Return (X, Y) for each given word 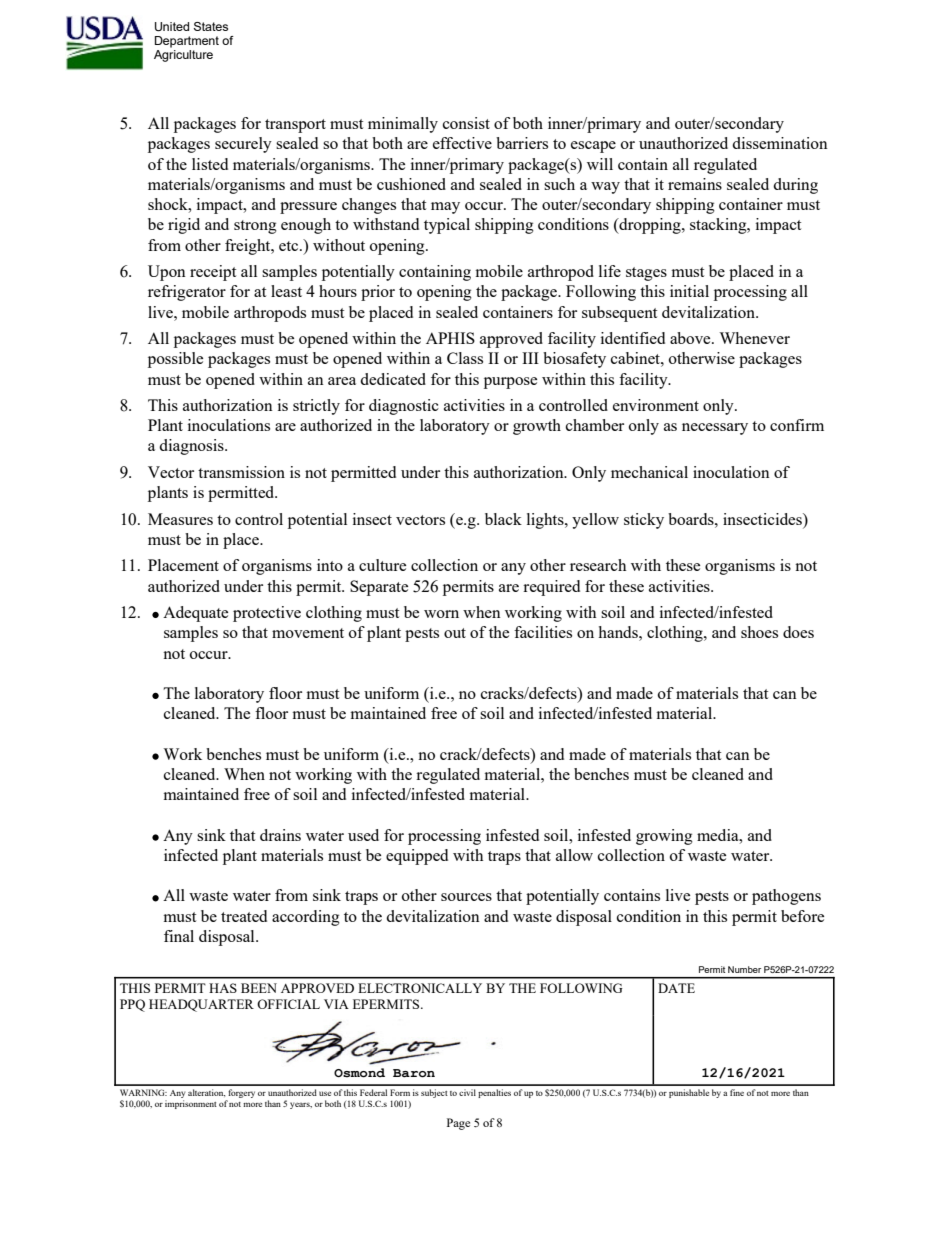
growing (664, 837)
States (211, 26)
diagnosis (192, 447)
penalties (494, 1093)
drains (280, 835)
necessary (715, 429)
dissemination (780, 143)
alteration (206, 1093)
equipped (417, 857)
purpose (510, 383)
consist (466, 123)
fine (737, 1092)
